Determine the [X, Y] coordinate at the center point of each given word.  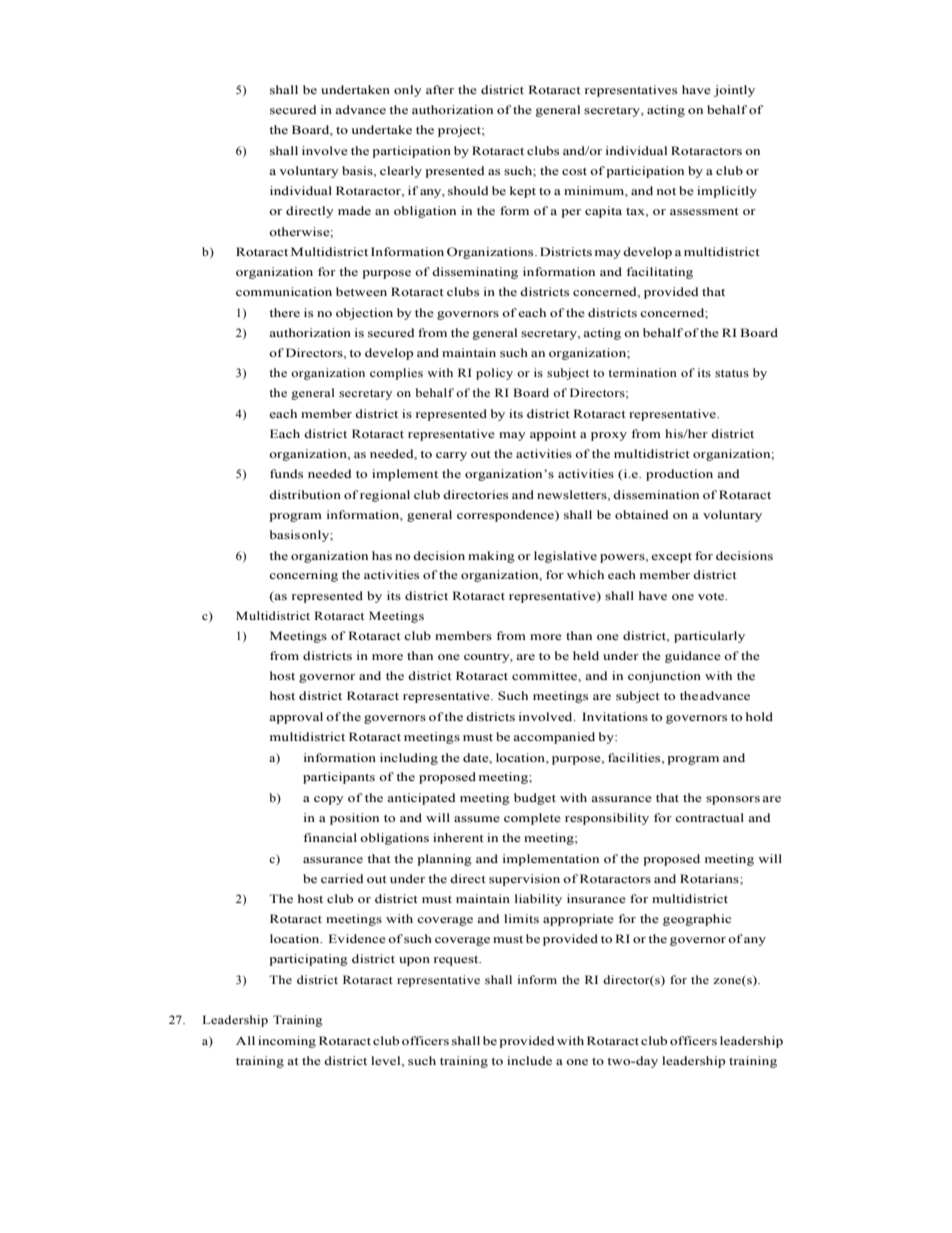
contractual [709, 817]
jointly [734, 91]
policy [494, 374]
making [491, 557]
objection [364, 314]
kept [523, 192]
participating [308, 960]
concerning [303, 576]
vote [712, 596]
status [732, 373]
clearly [401, 172]
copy [328, 800]
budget [535, 799]
